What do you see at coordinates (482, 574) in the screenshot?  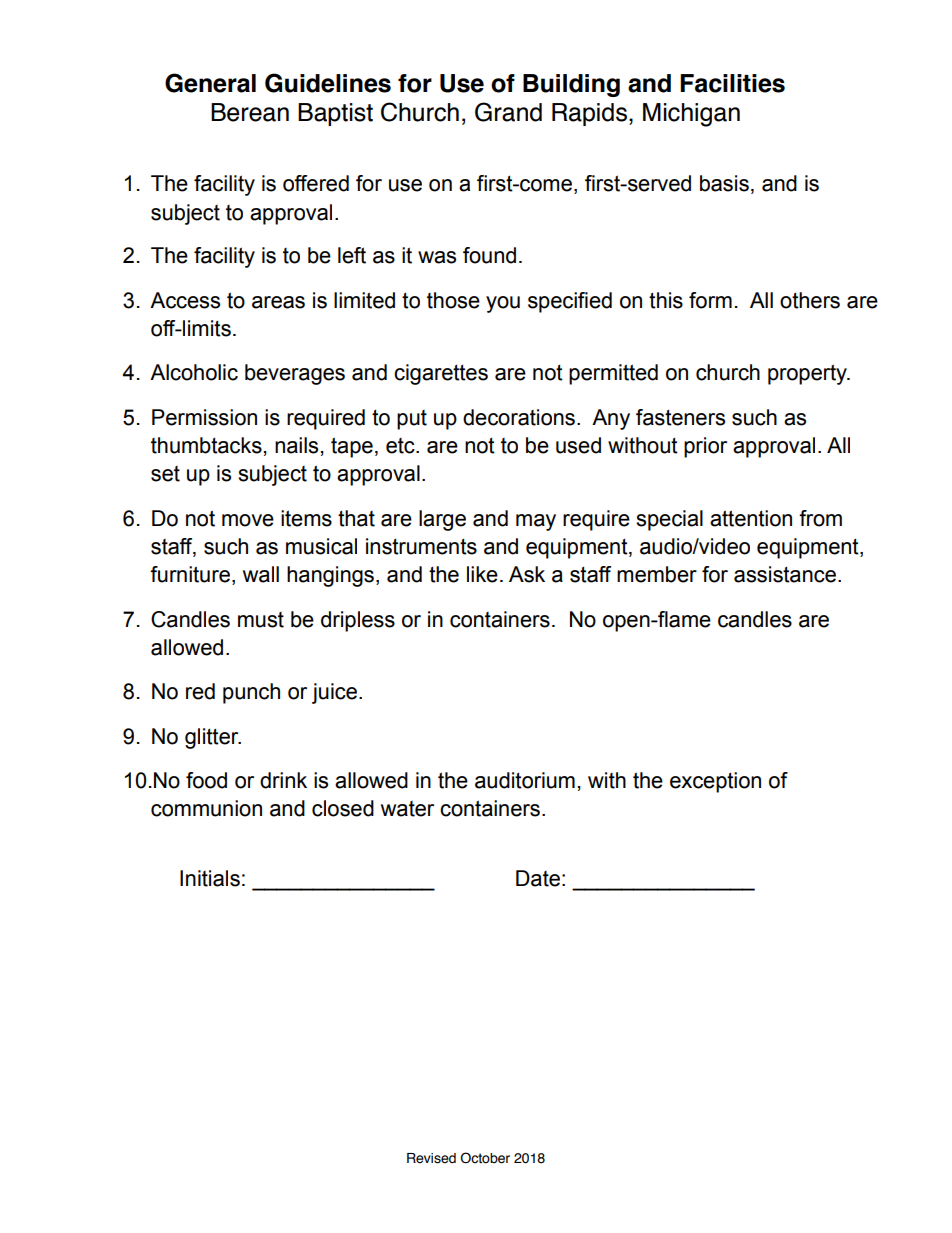 I see `like` at bounding box center [482, 574].
